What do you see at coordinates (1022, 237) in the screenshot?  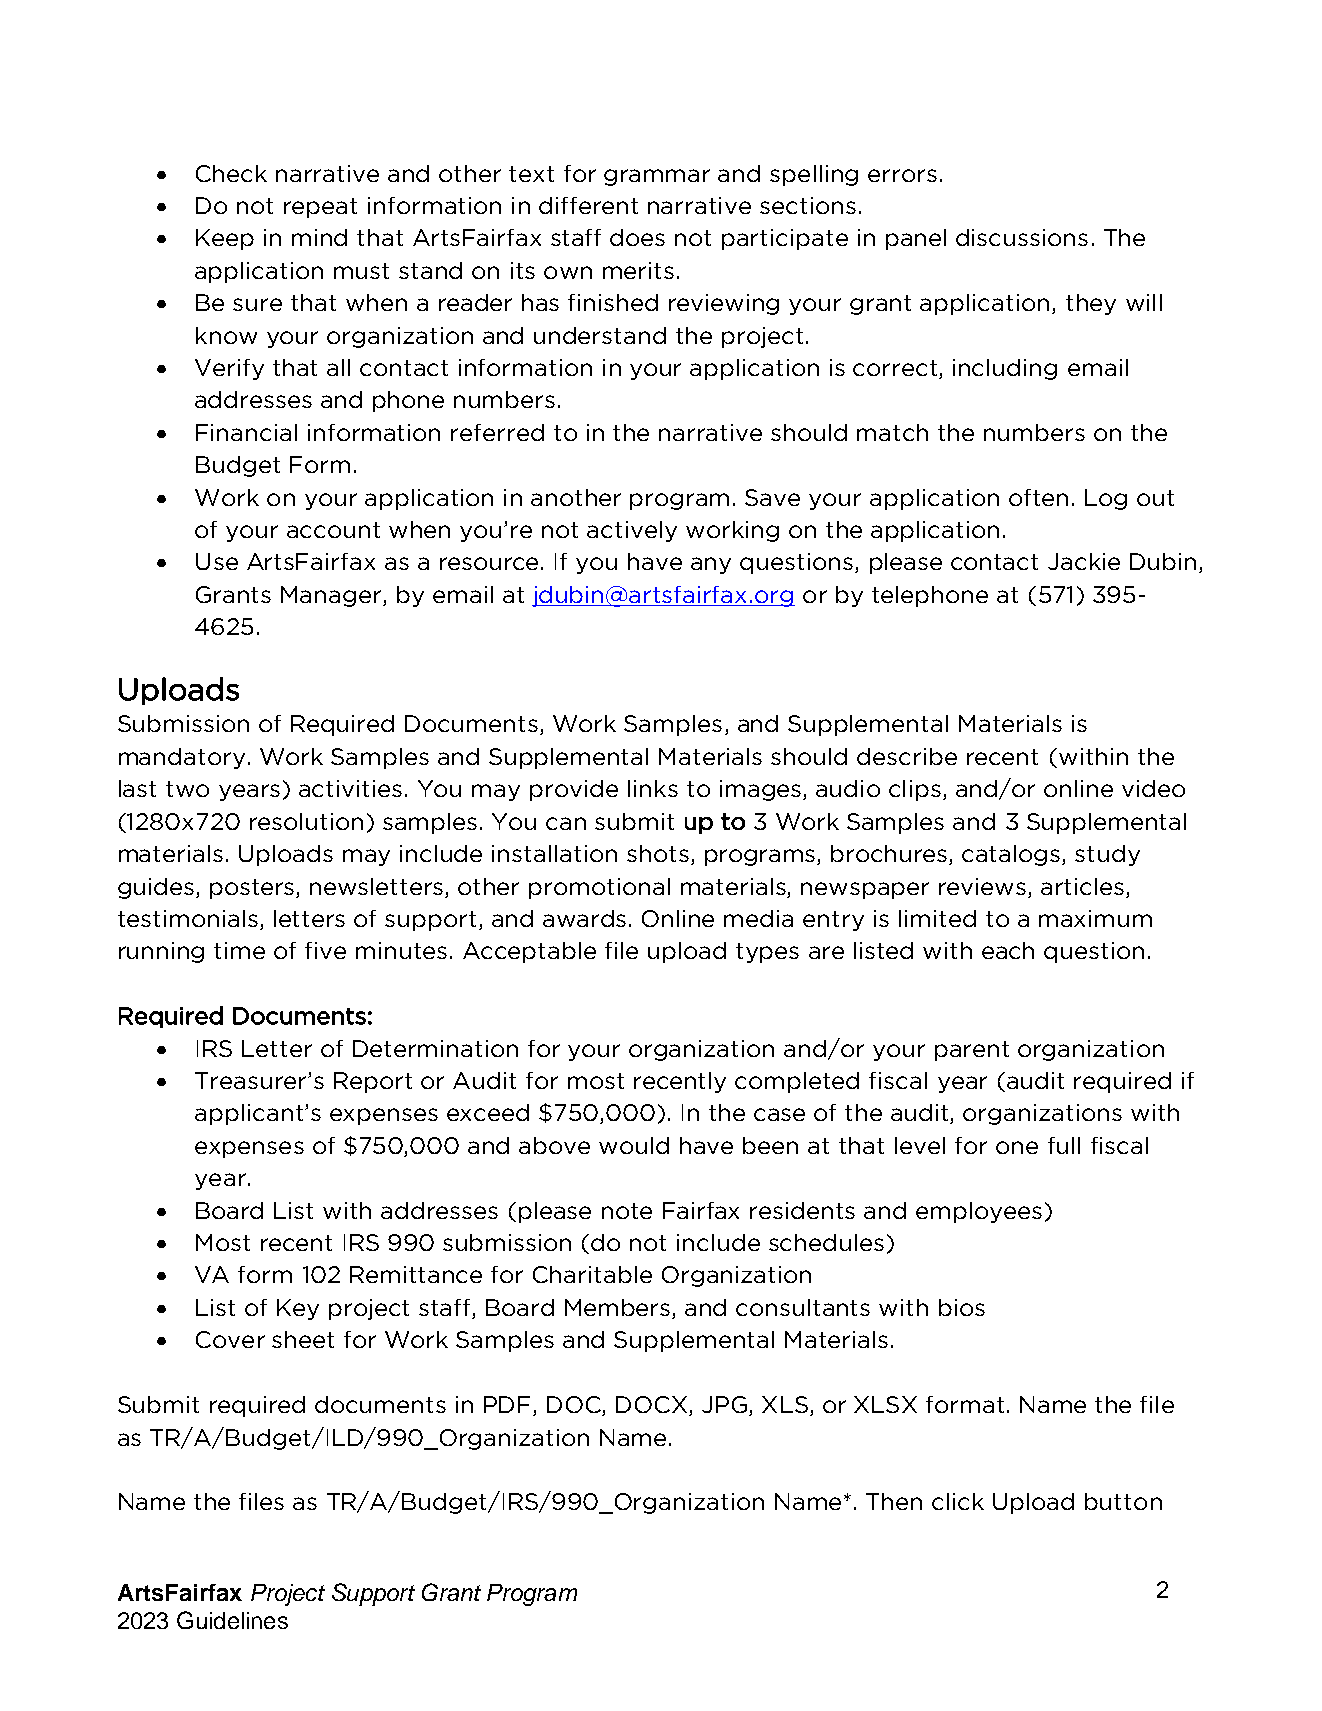 I see `discussions` at bounding box center [1022, 237].
